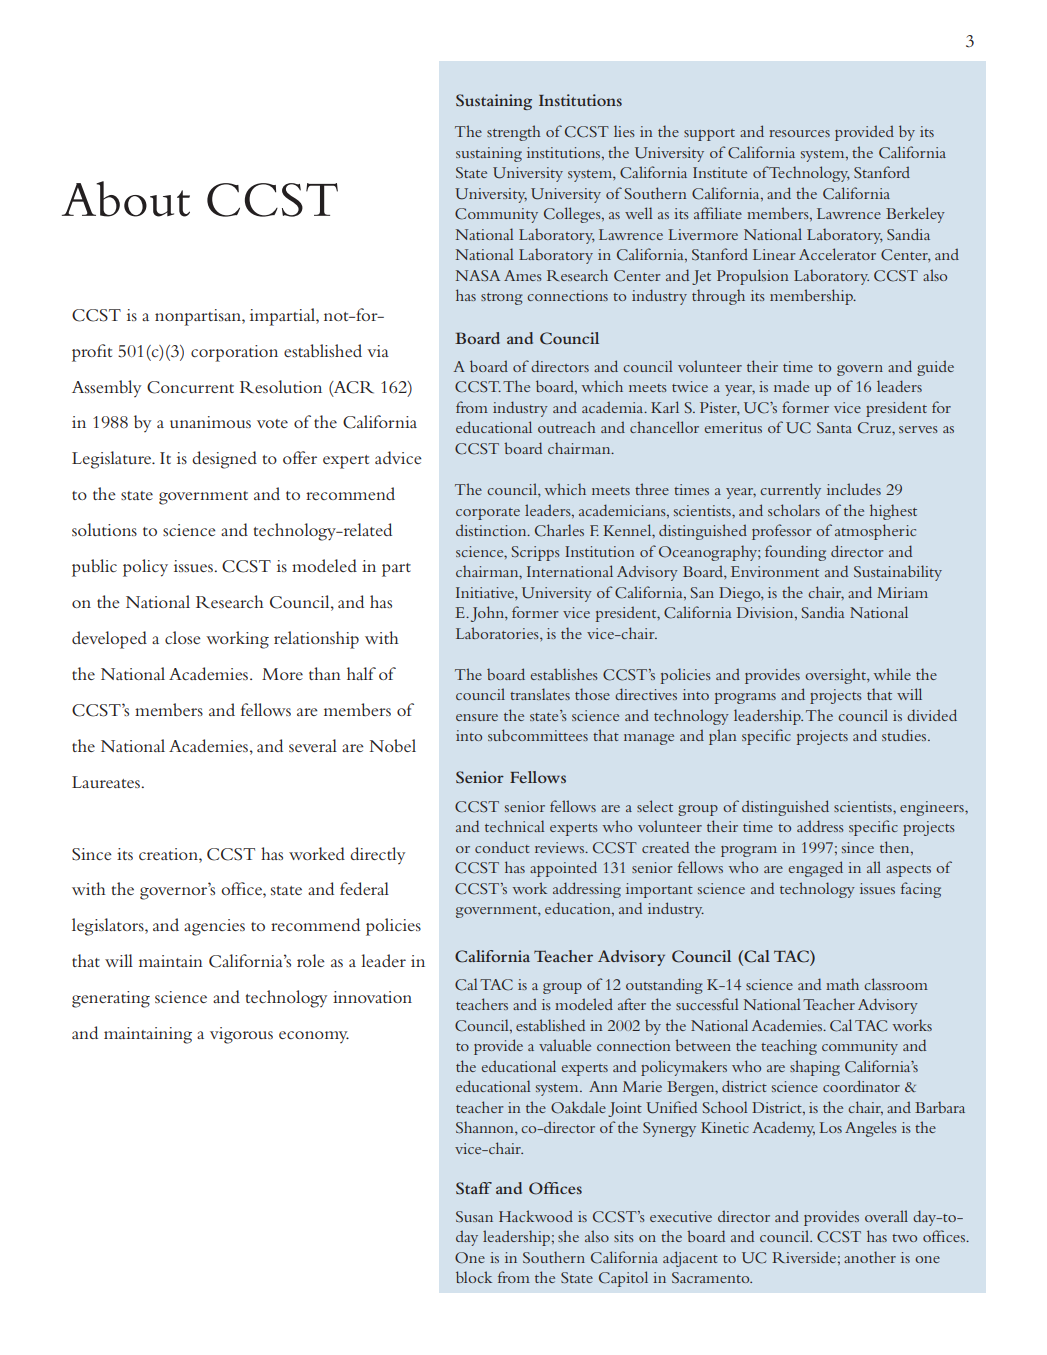 The height and width of the page is (1355, 1047). What do you see at coordinates (183, 637) in the page?
I see `close` at bounding box center [183, 637].
